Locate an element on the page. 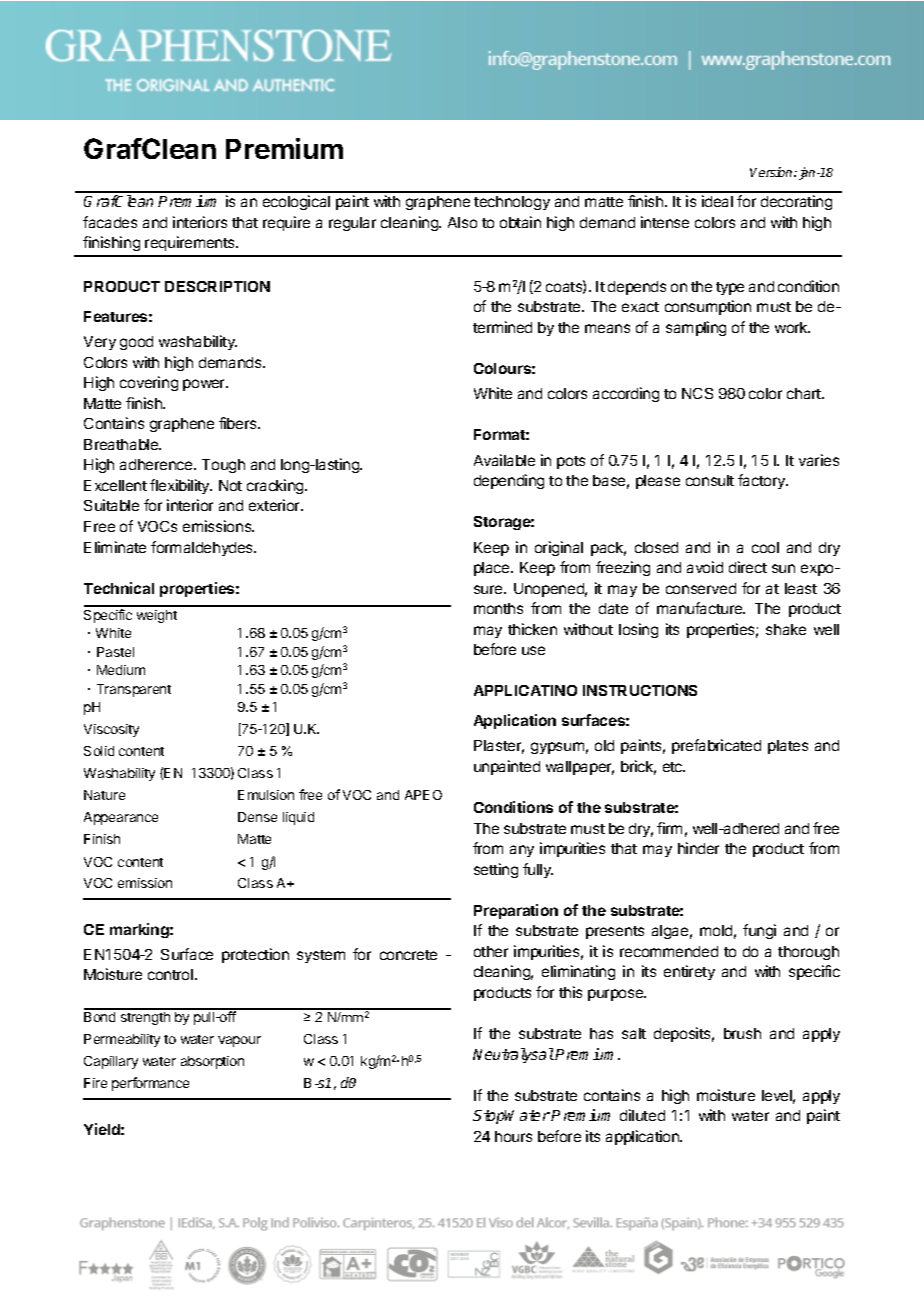  hinder is located at coordinates (698, 848).
